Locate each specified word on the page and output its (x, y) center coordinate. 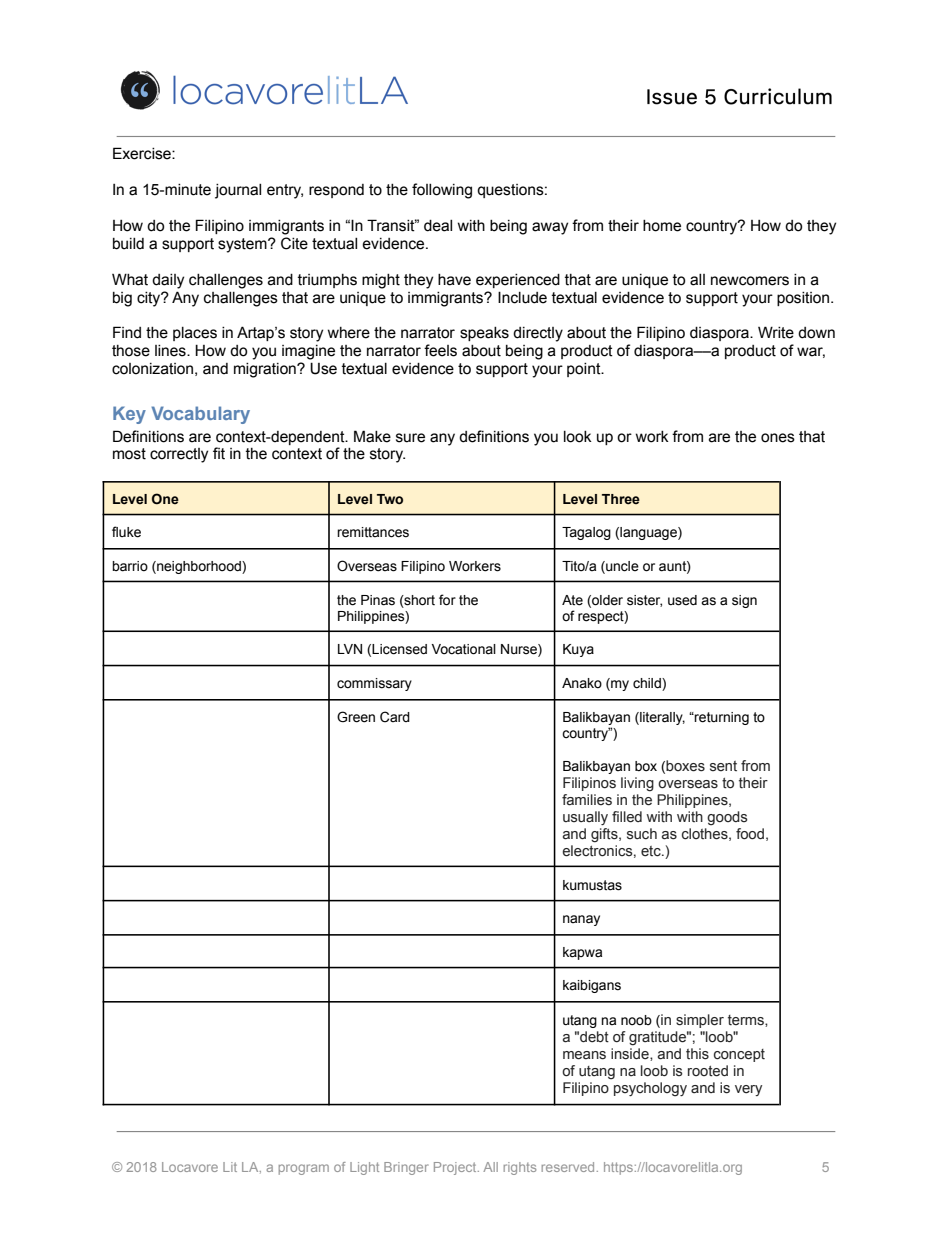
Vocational (464, 649)
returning (721, 718)
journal (238, 191)
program (304, 1169)
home (662, 226)
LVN (350, 649)
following (442, 191)
